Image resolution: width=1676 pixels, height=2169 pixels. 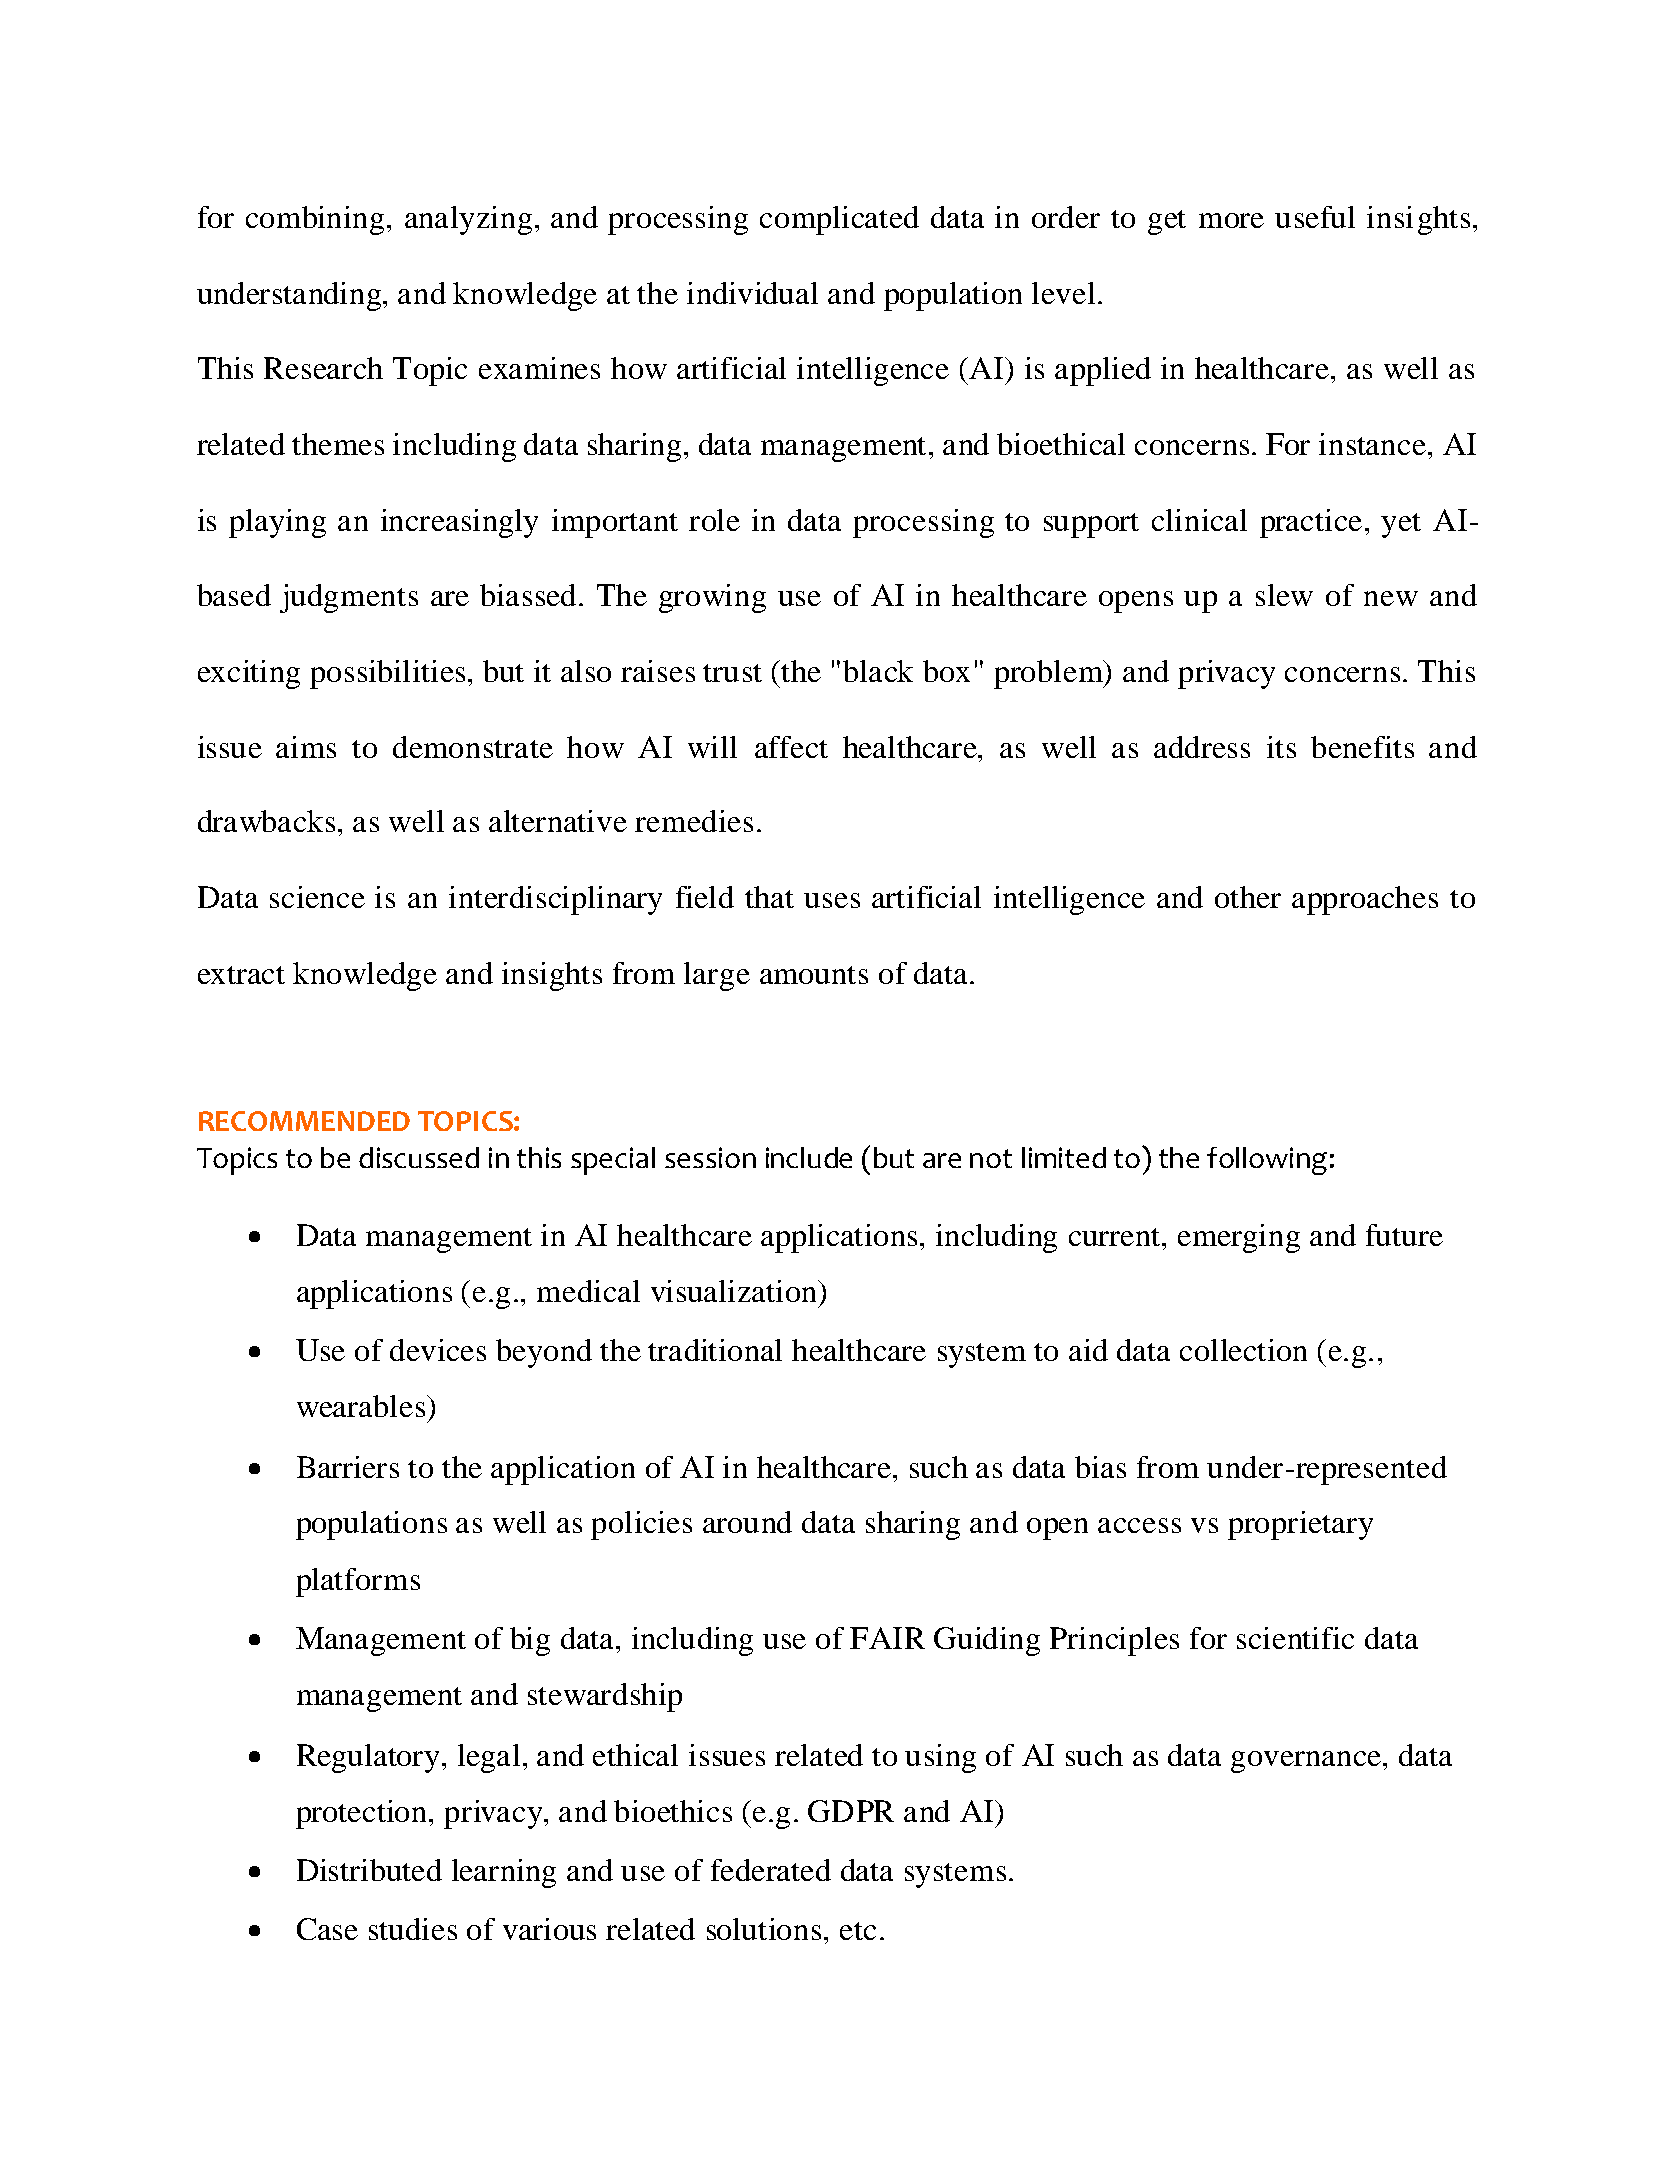 I want to click on following, so click(x=1267, y=1161).
